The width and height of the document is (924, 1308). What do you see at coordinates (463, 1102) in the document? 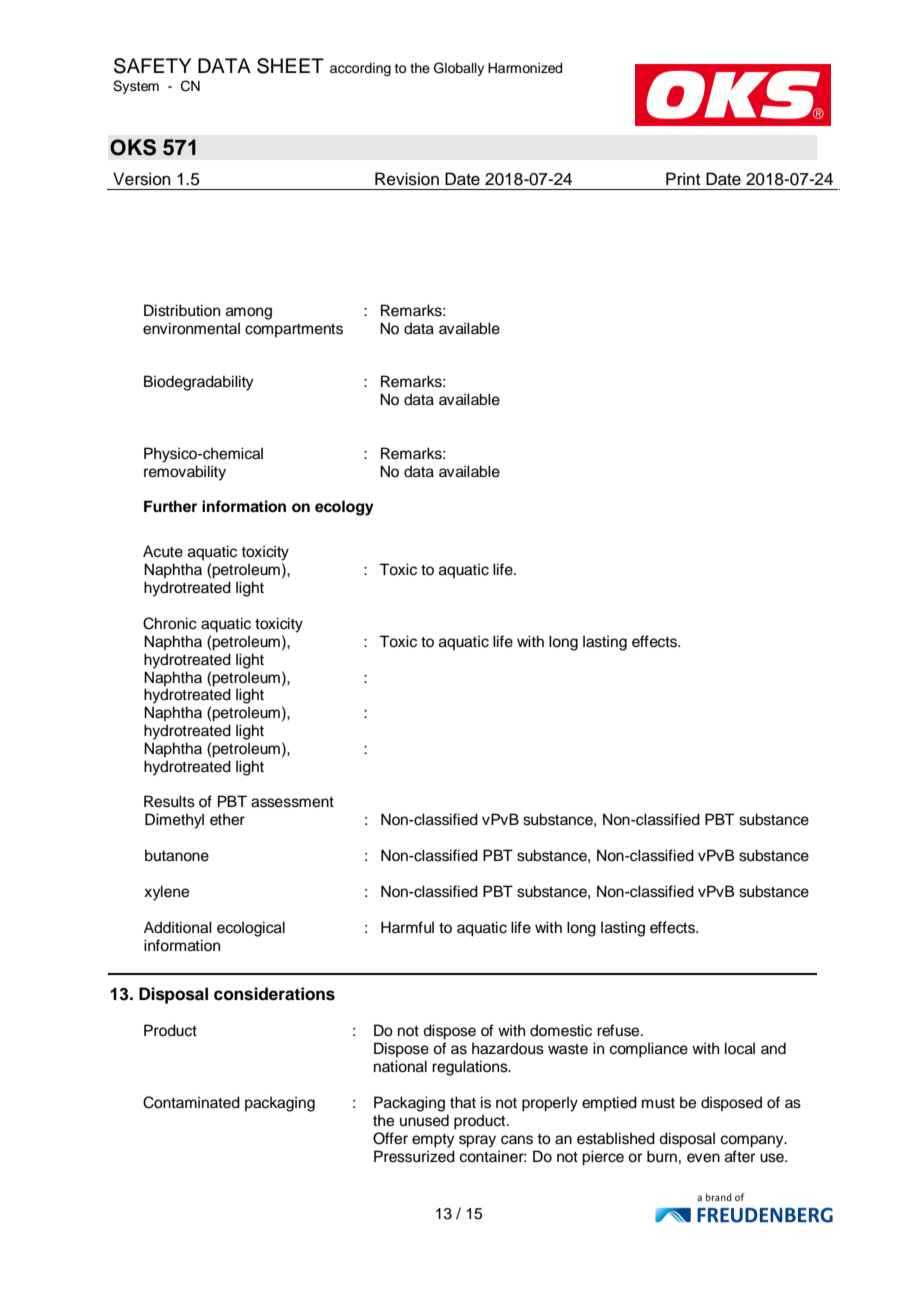
I see `that` at bounding box center [463, 1102].
